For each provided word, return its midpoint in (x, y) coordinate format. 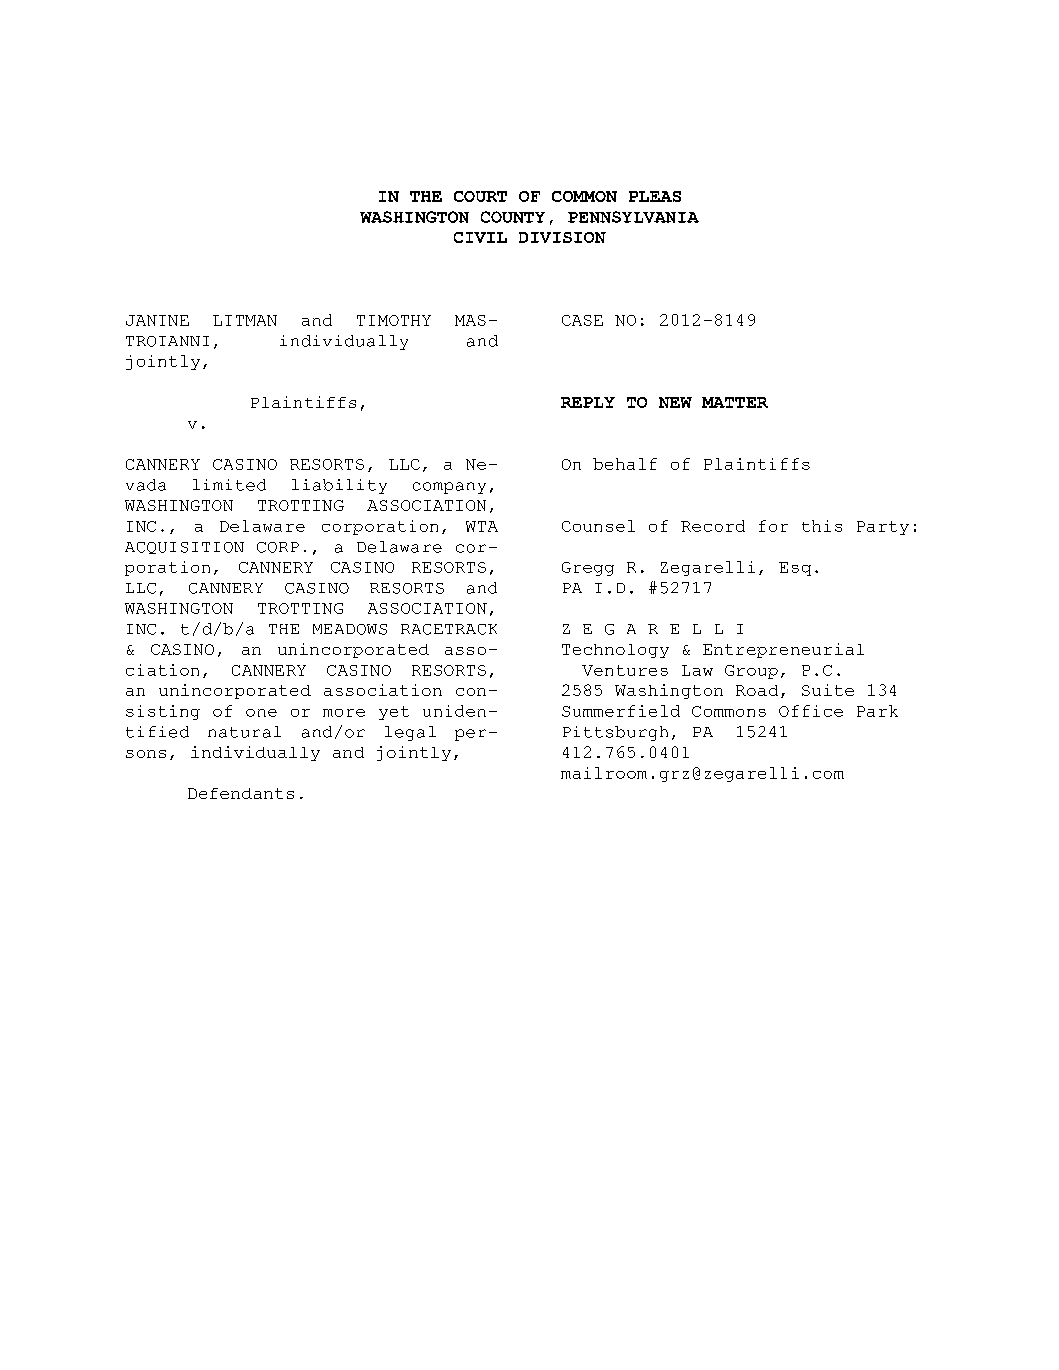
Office (811, 711)
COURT (480, 196)
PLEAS (655, 196)
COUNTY (513, 217)
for (773, 526)
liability (339, 486)
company (449, 488)
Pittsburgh (615, 733)
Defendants (241, 793)
